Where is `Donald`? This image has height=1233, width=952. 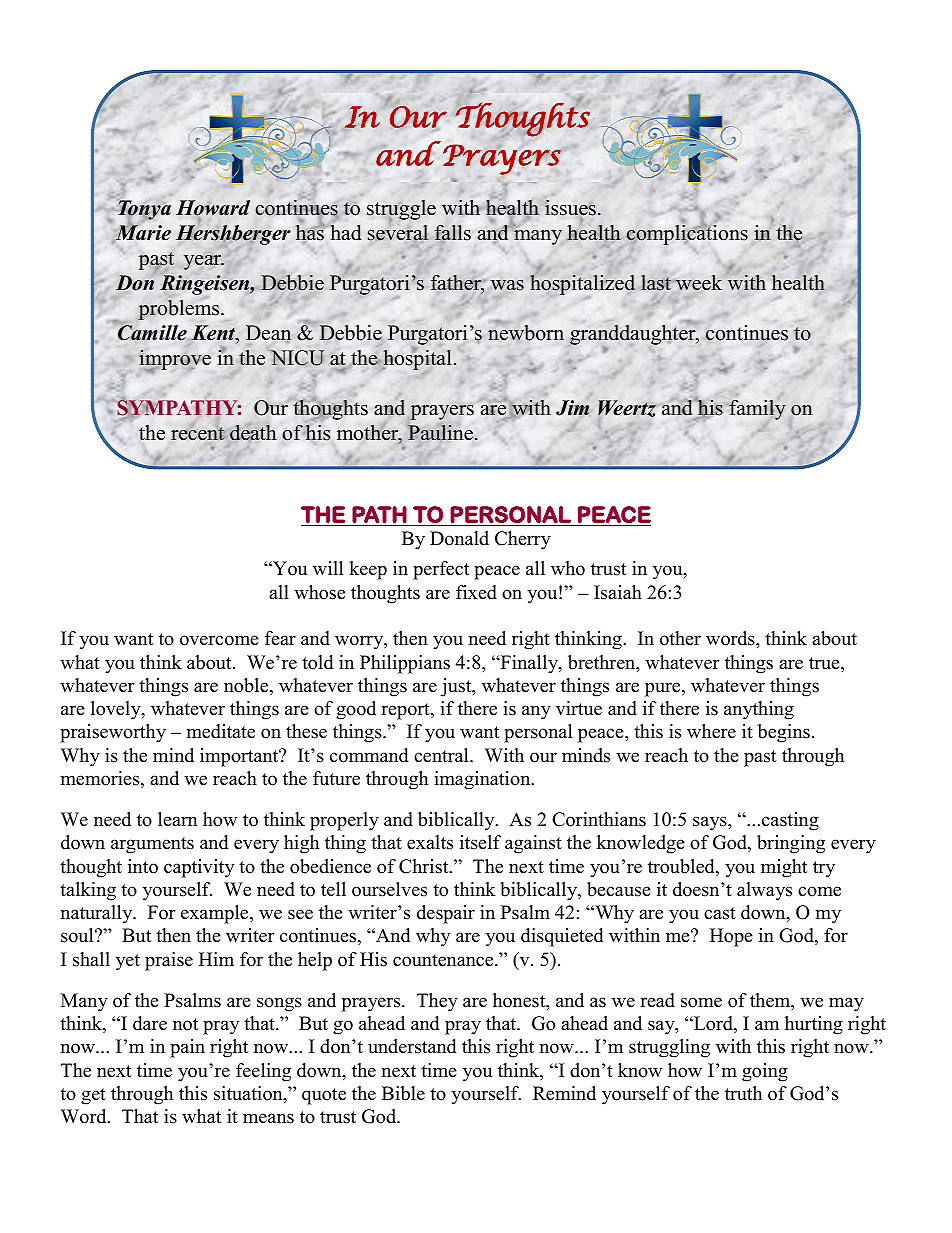 Donald is located at coordinates (459, 538).
